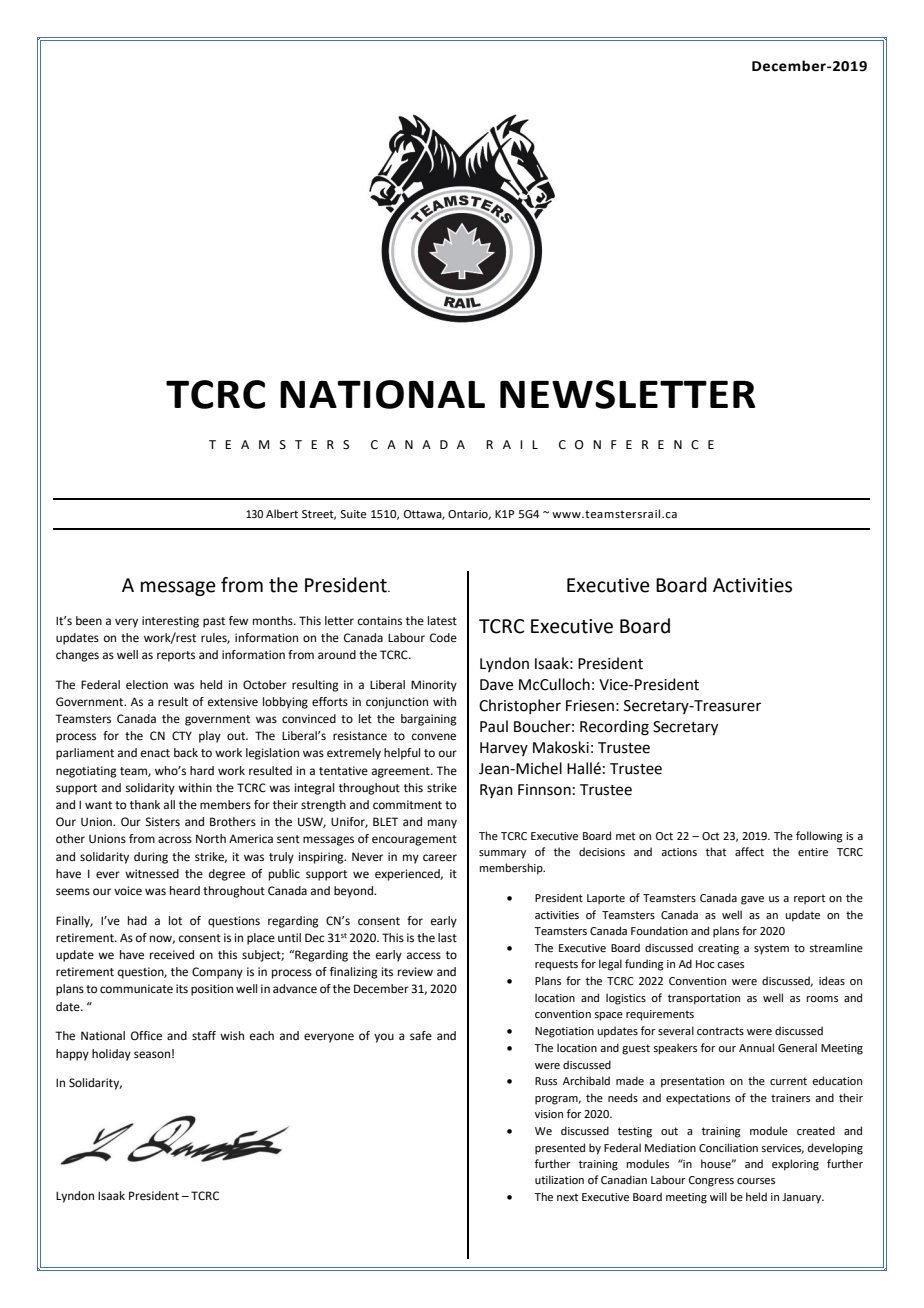 This page has height=1308, width=924. What do you see at coordinates (111, 1055) in the page?
I see `holiday` at bounding box center [111, 1055].
